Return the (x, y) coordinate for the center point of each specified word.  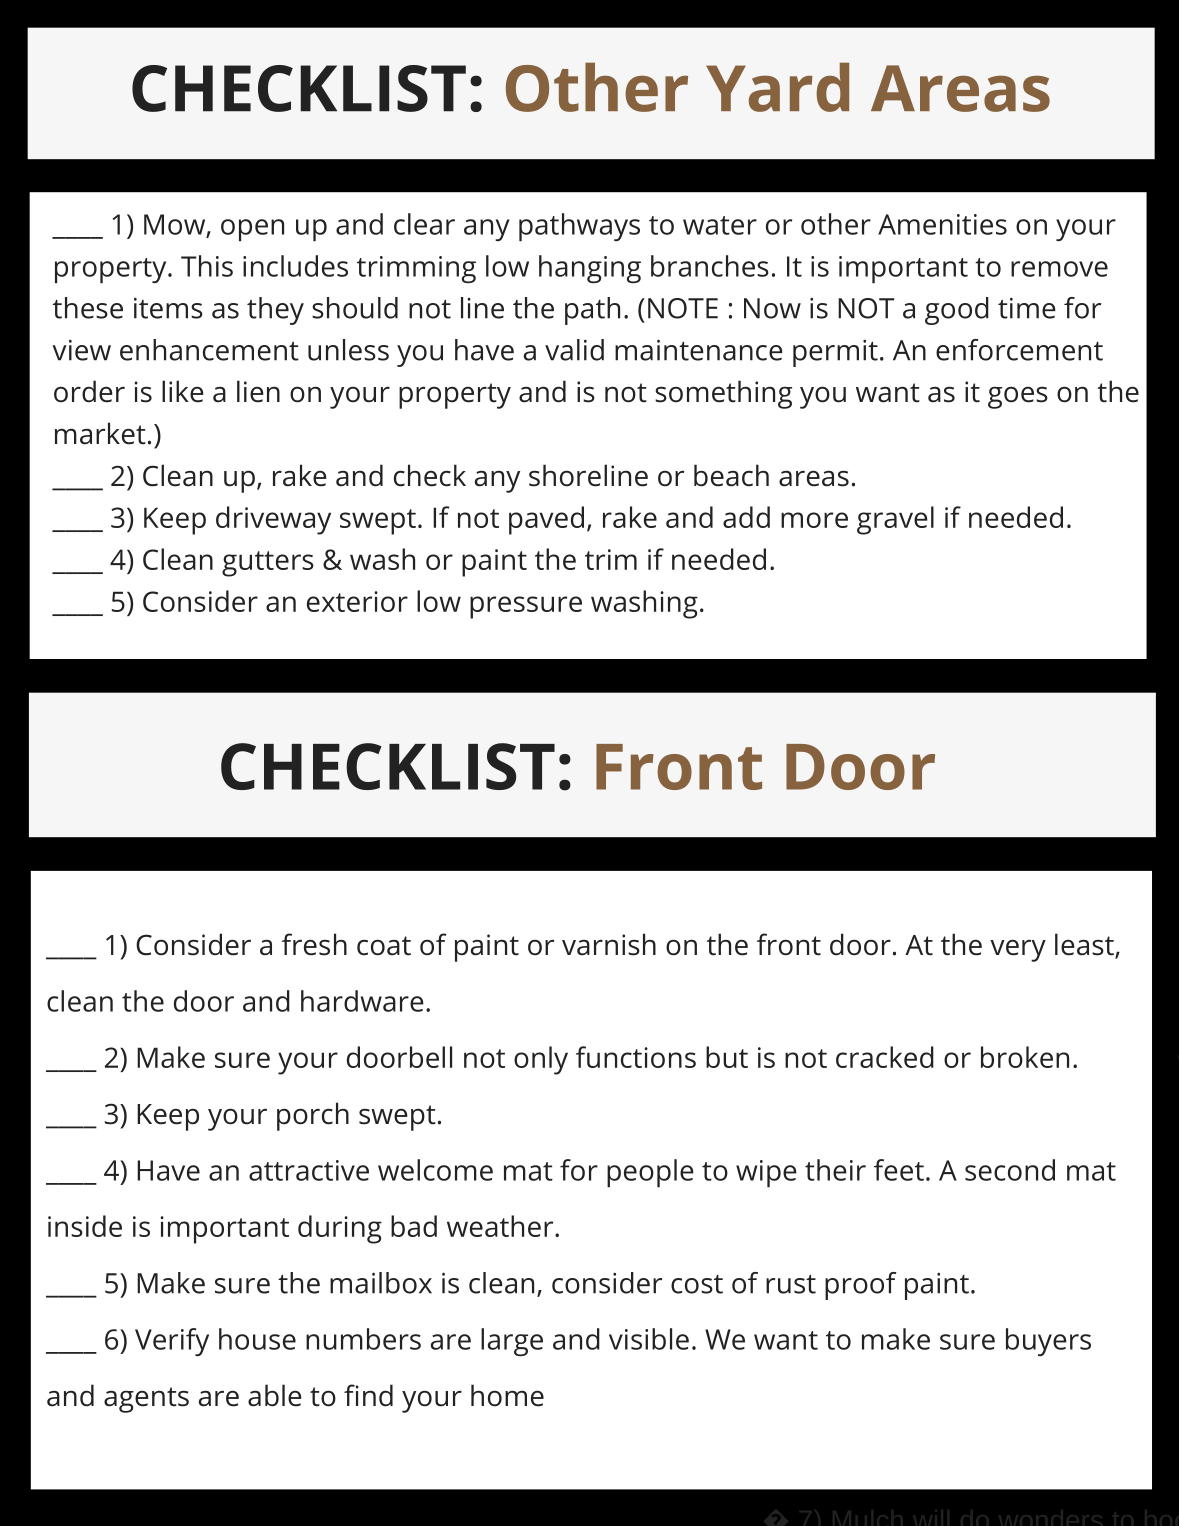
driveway (273, 520)
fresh (314, 944)
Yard (777, 87)
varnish (609, 944)
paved (546, 520)
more (814, 520)
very (1018, 950)
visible (649, 1339)
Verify (172, 1342)
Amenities (942, 224)
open (252, 230)
